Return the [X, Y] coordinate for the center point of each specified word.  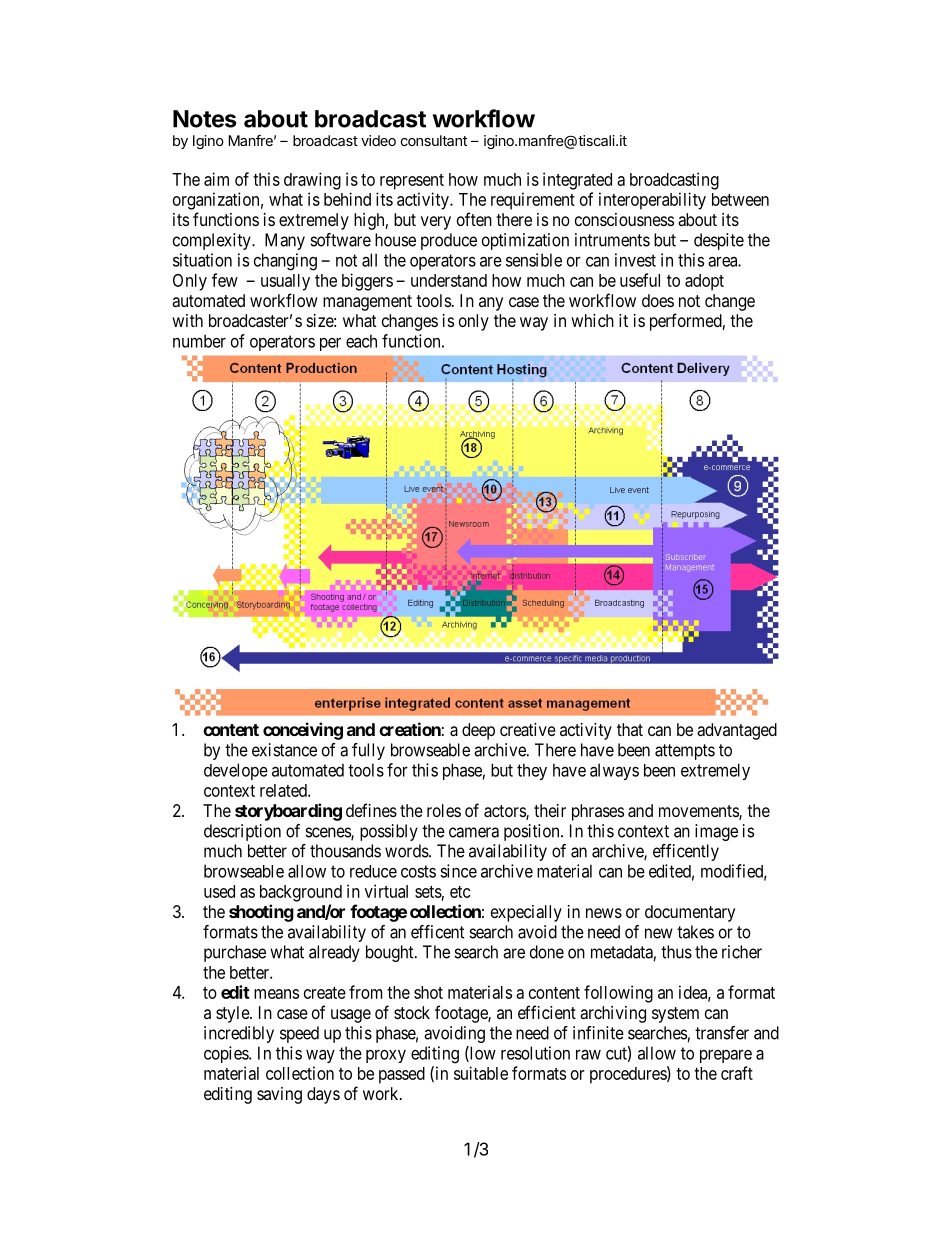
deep [478, 731]
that [630, 729]
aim [216, 179]
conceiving [303, 731]
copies [227, 1054]
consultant [434, 140]
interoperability [652, 201]
